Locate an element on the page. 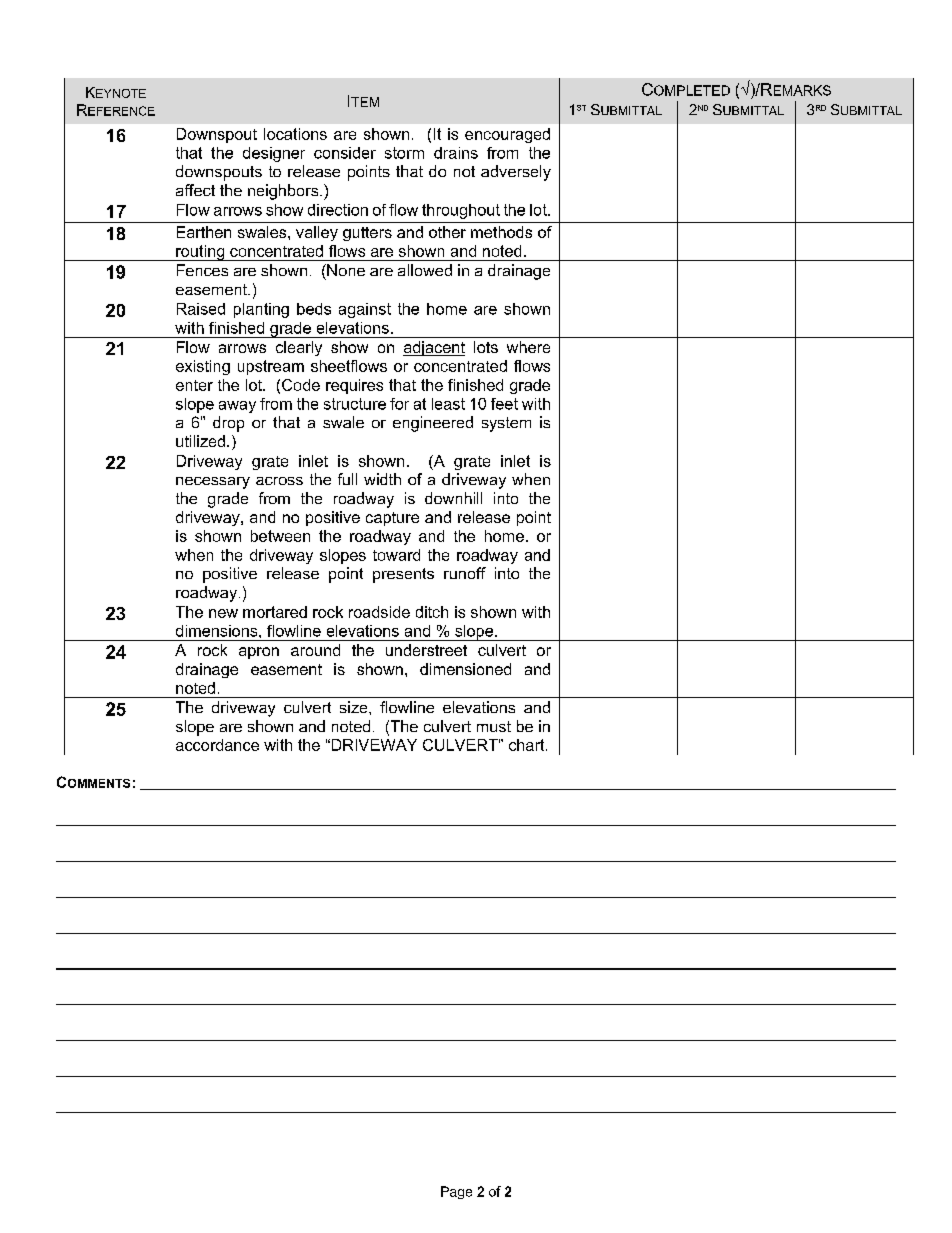 Image resolution: width=952 pixels, height=1233 pixels. accordance is located at coordinates (217, 745).
